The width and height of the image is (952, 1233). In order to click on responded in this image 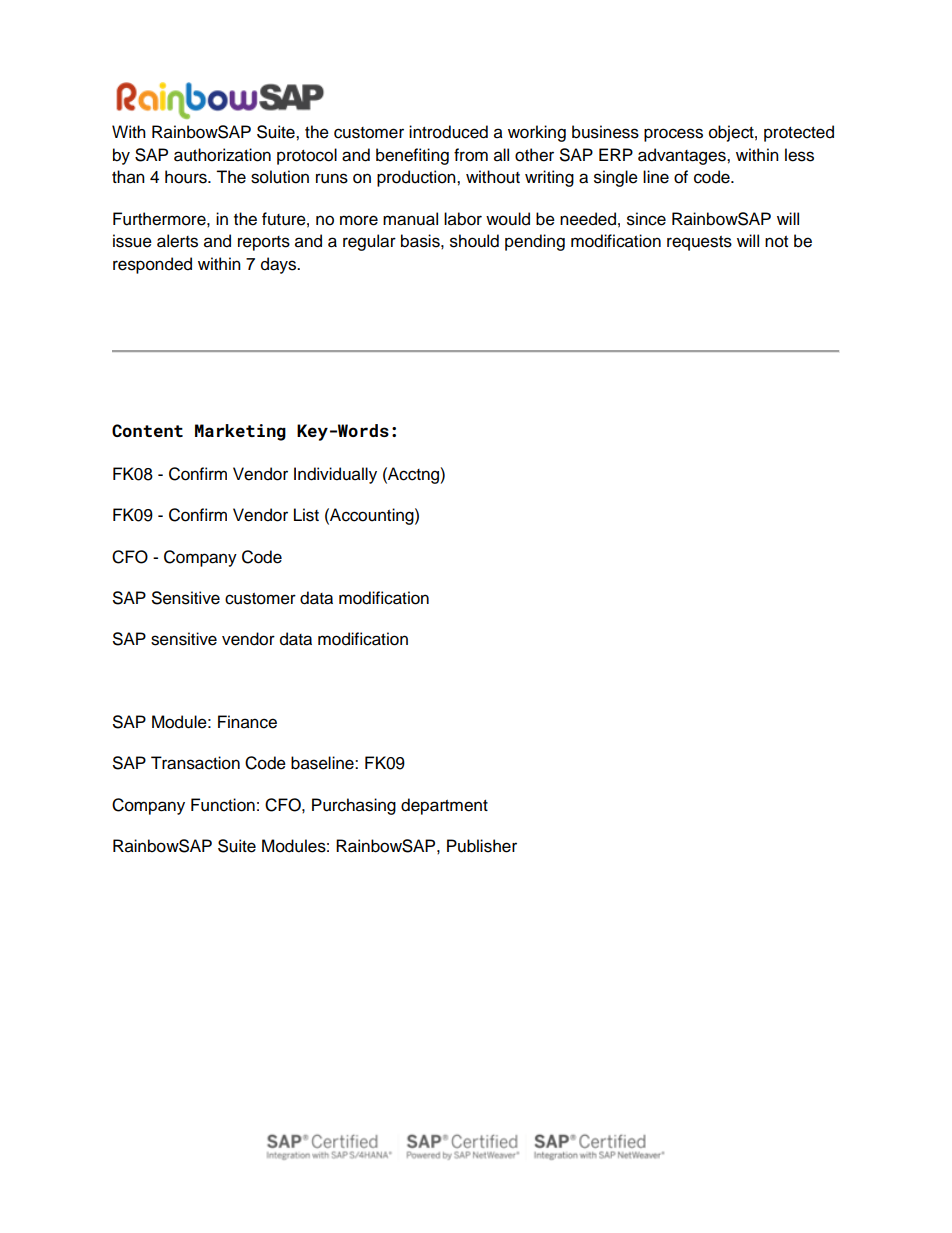, I will do `click(152, 265)`.
